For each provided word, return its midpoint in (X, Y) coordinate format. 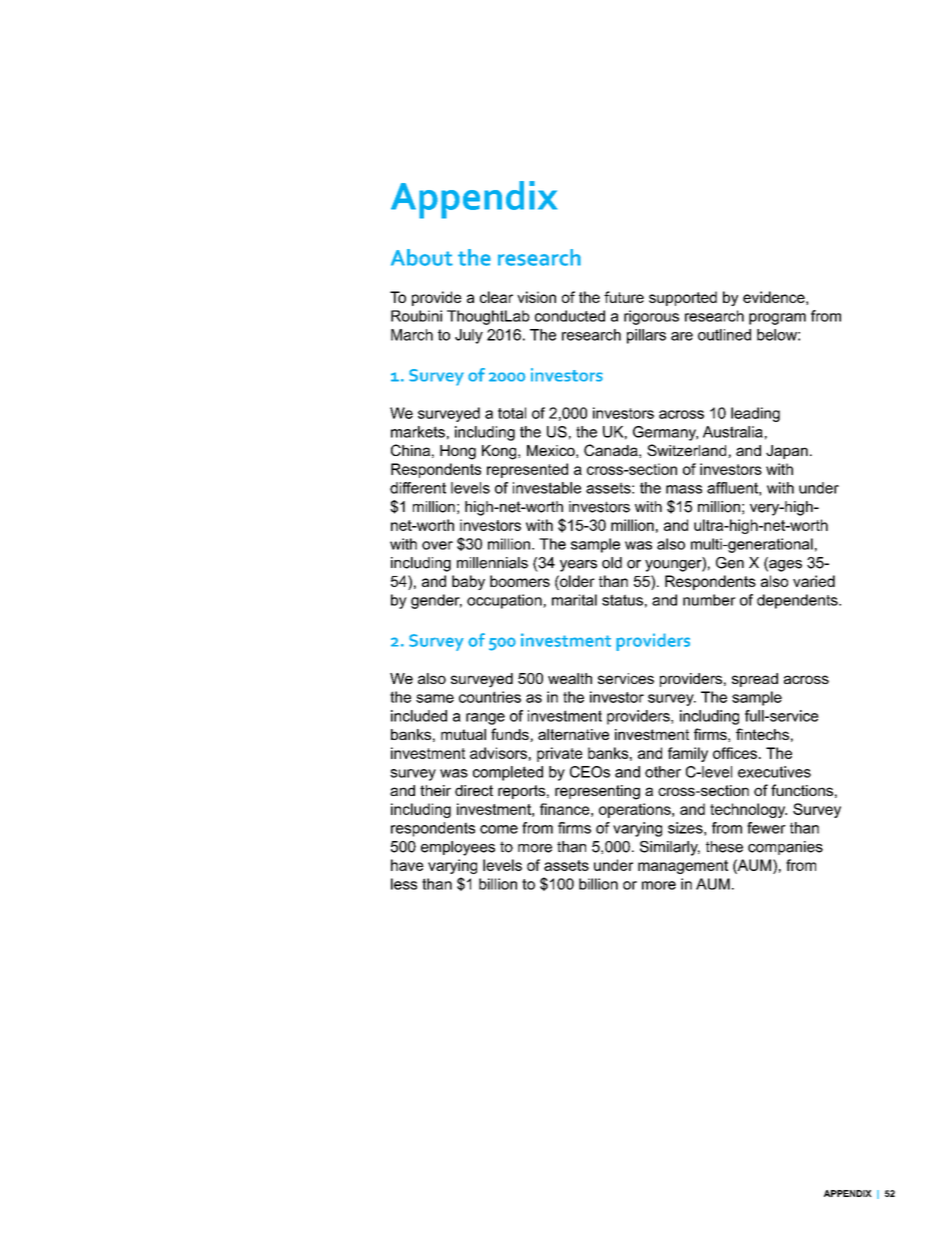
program (777, 319)
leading (755, 414)
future (624, 297)
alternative (573, 734)
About (422, 257)
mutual (463, 734)
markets (418, 432)
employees (458, 848)
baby (468, 582)
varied (814, 581)
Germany (665, 433)
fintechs (762, 734)
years (578, 566)
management (683, 867)
